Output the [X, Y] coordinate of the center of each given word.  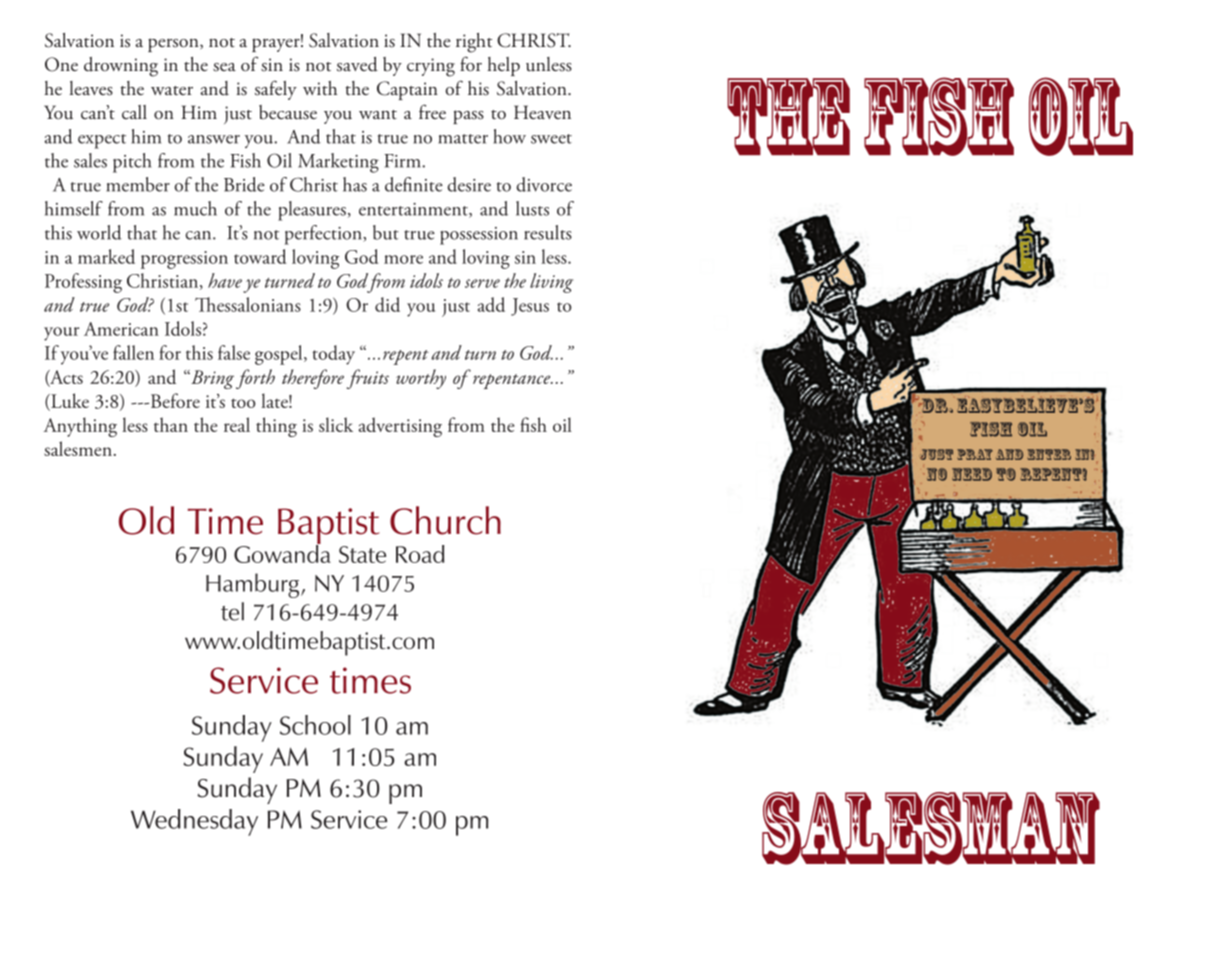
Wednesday [194, 822]
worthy [421, 379]
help [503, 66]
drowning [121, 67]
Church [445, 520]
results [548, 232]
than [171, 424]
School [315, 725]
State [362, 554]
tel [232, 611]
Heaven [542, 112]
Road [420, 554]
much [195, 208]
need [972, 474]
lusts [532, 208]
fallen [133, 352]
